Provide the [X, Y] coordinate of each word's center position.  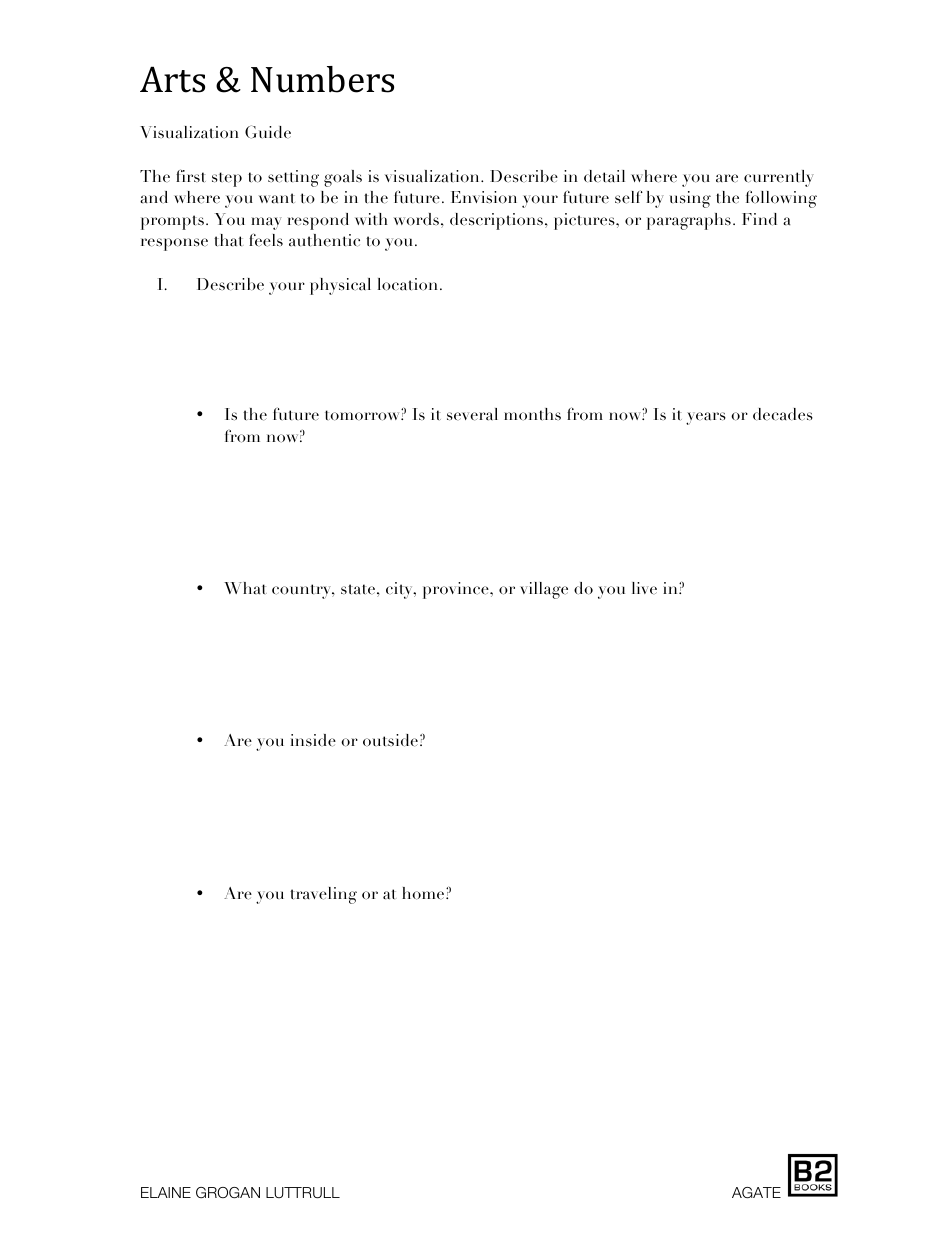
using [690, 199]
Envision [484, 197]
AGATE [756, 1192]
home [424, 893]
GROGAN [228, 1192]
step [227, 179]
